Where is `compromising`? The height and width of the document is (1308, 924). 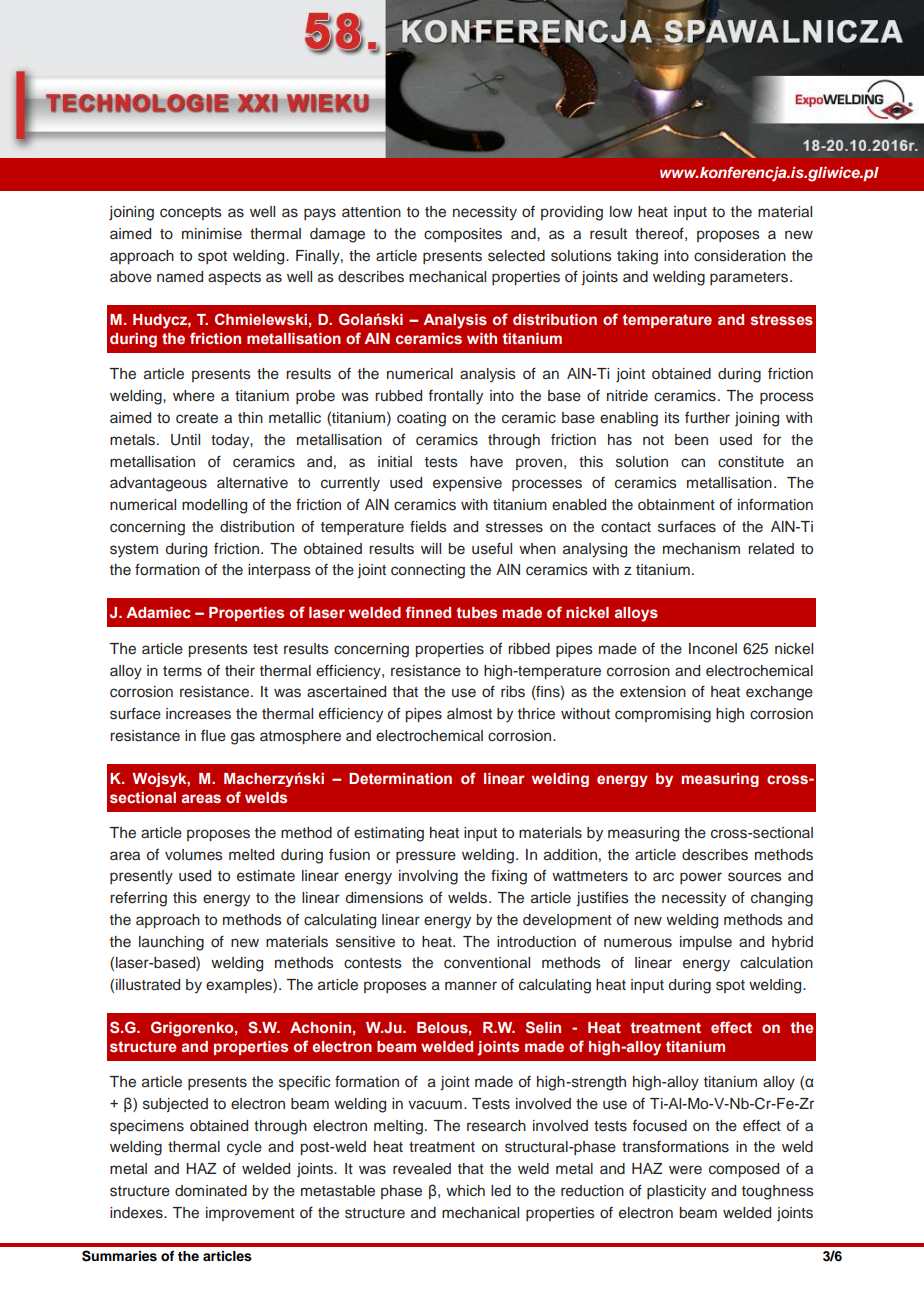
compromising is located at coordinates (663, 715).
